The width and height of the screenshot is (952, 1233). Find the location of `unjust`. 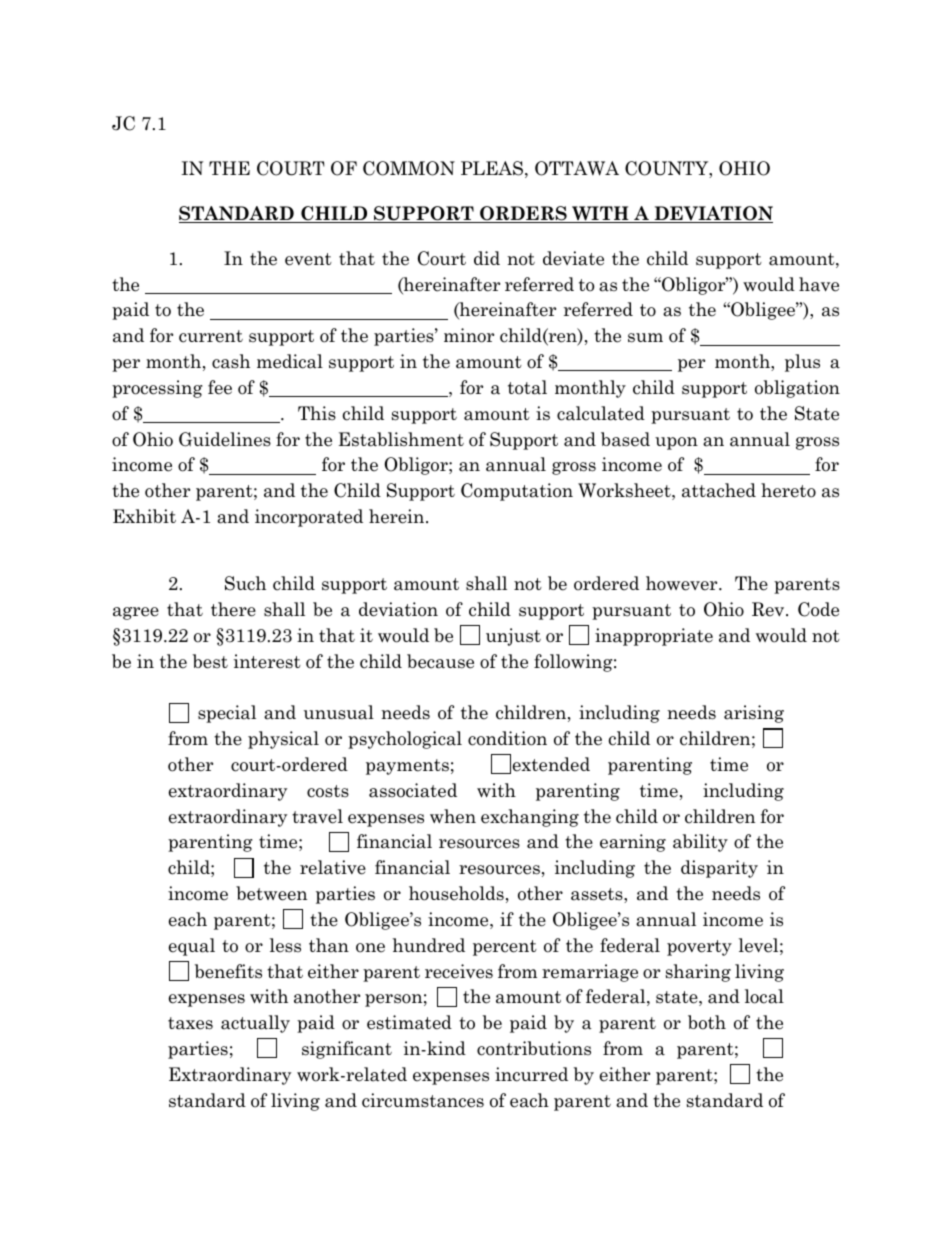

unjust is located at coordinates (513, 637).
